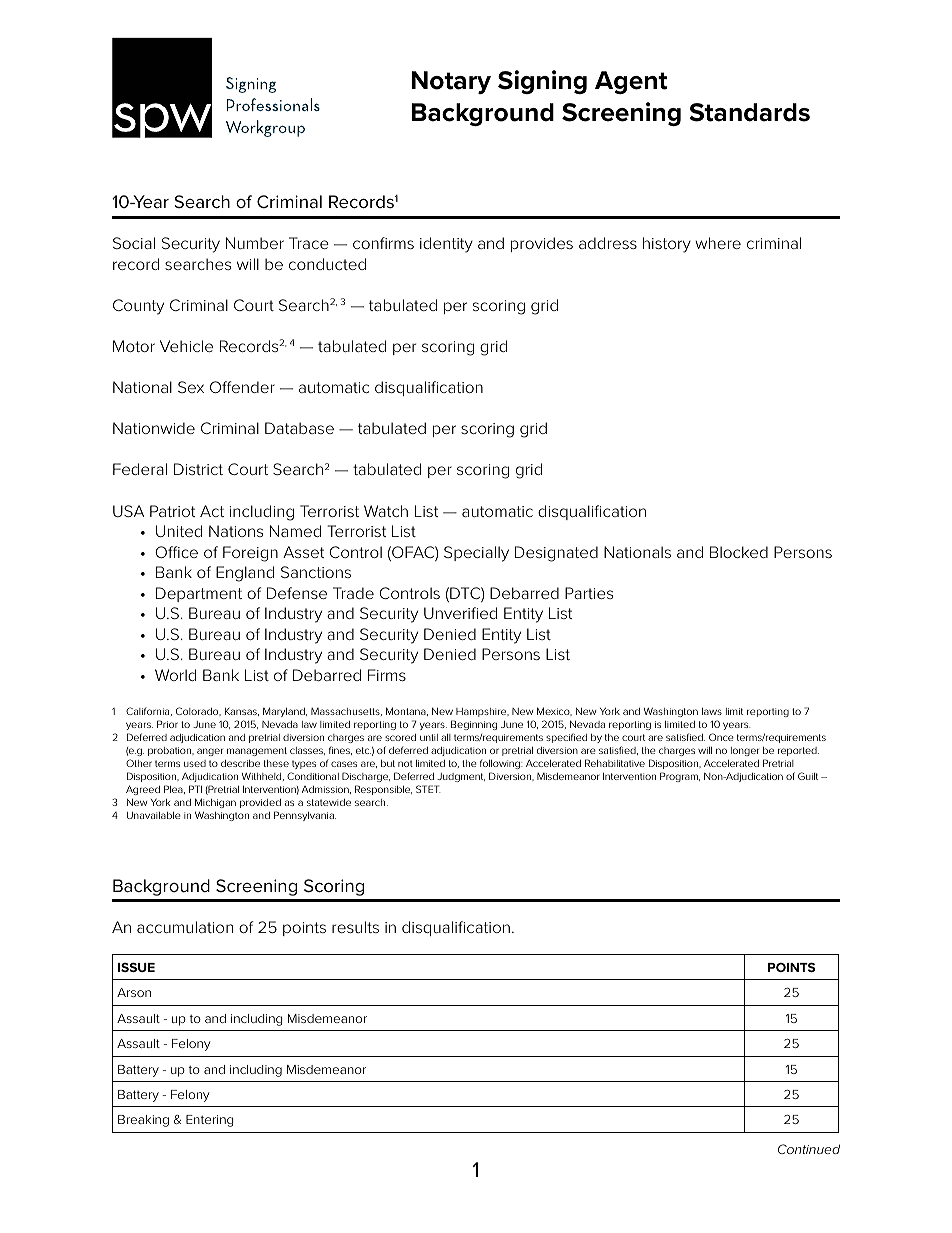  I want to click on Watch, so click(386, 511).
